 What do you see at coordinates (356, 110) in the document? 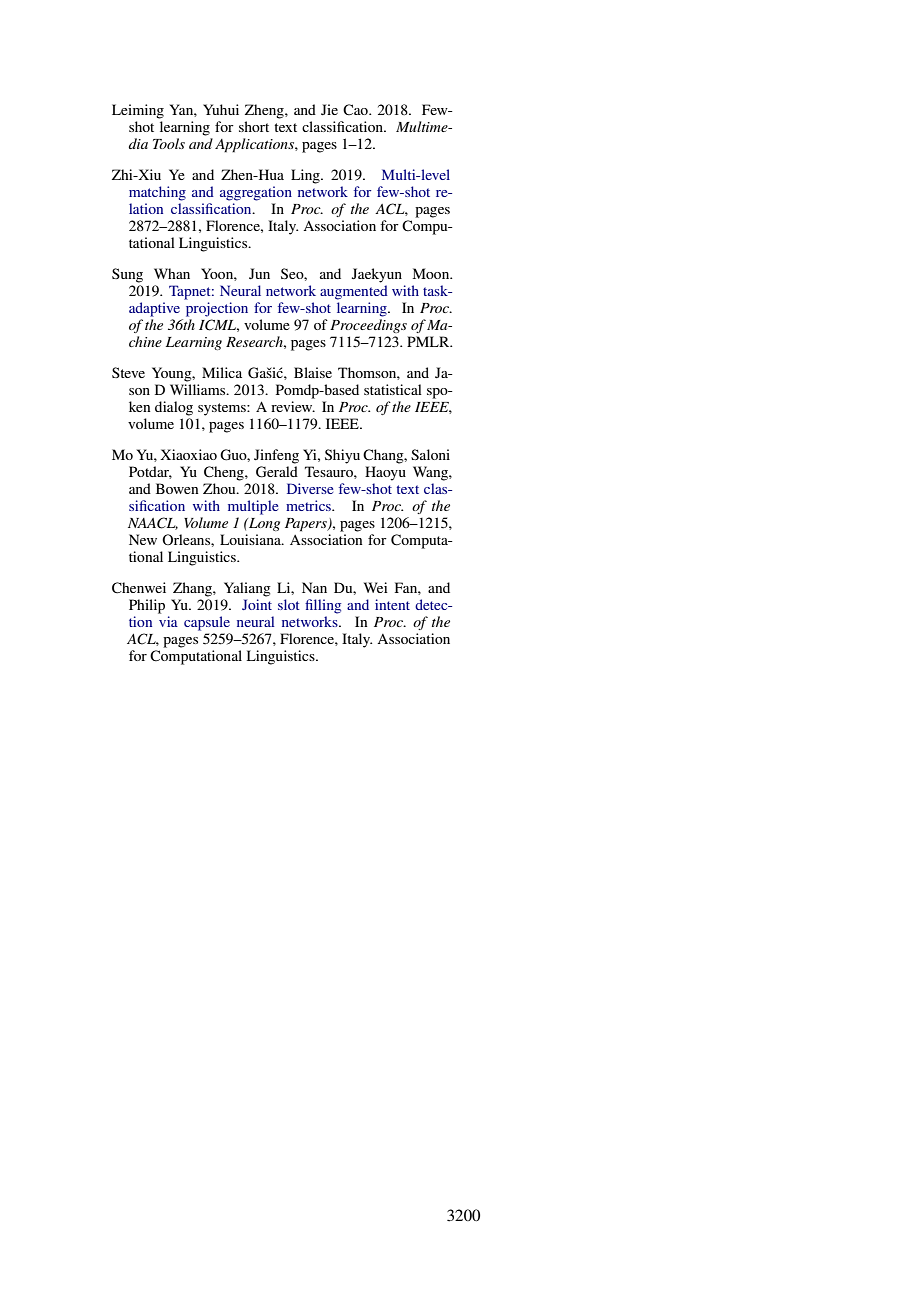
I see `Cao` at bounding box center [356, 110].
